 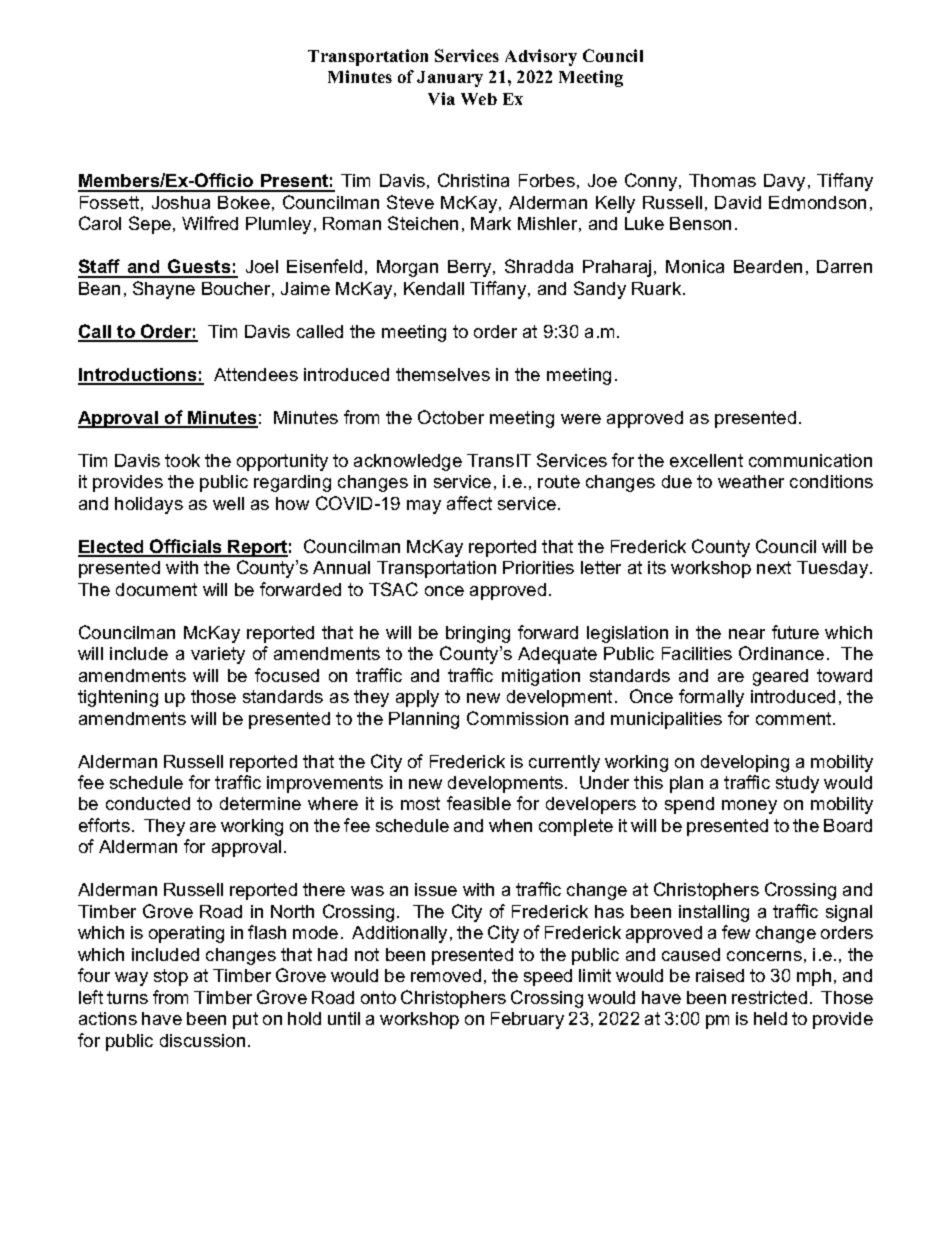 What do you see at coordinates (469, 503) in the screenshot?
I see `affect` at bounding box center [469, 503].
